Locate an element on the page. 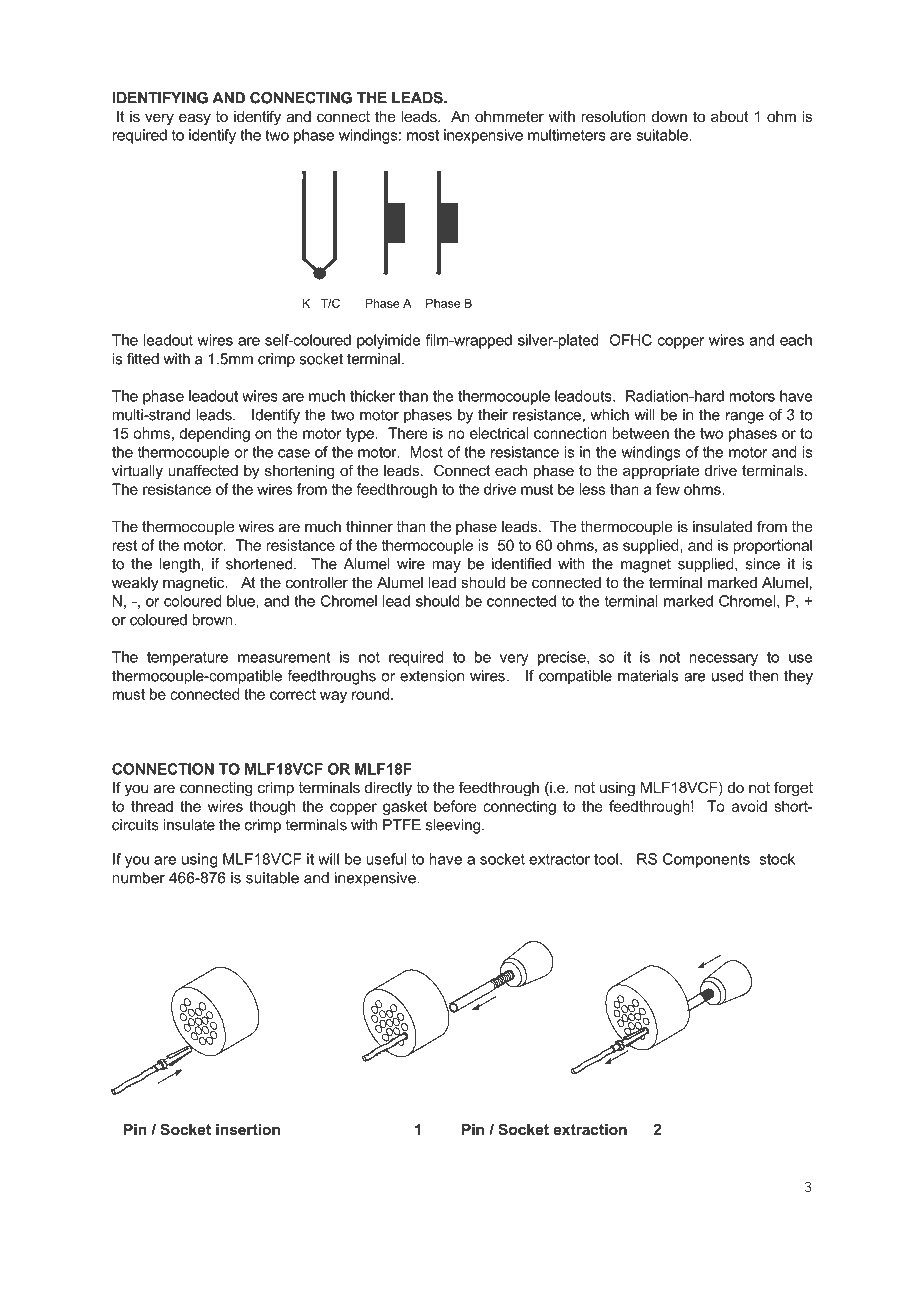 The image size is (924, 1308). ohmmeter is located at coordinates (509, 116).
